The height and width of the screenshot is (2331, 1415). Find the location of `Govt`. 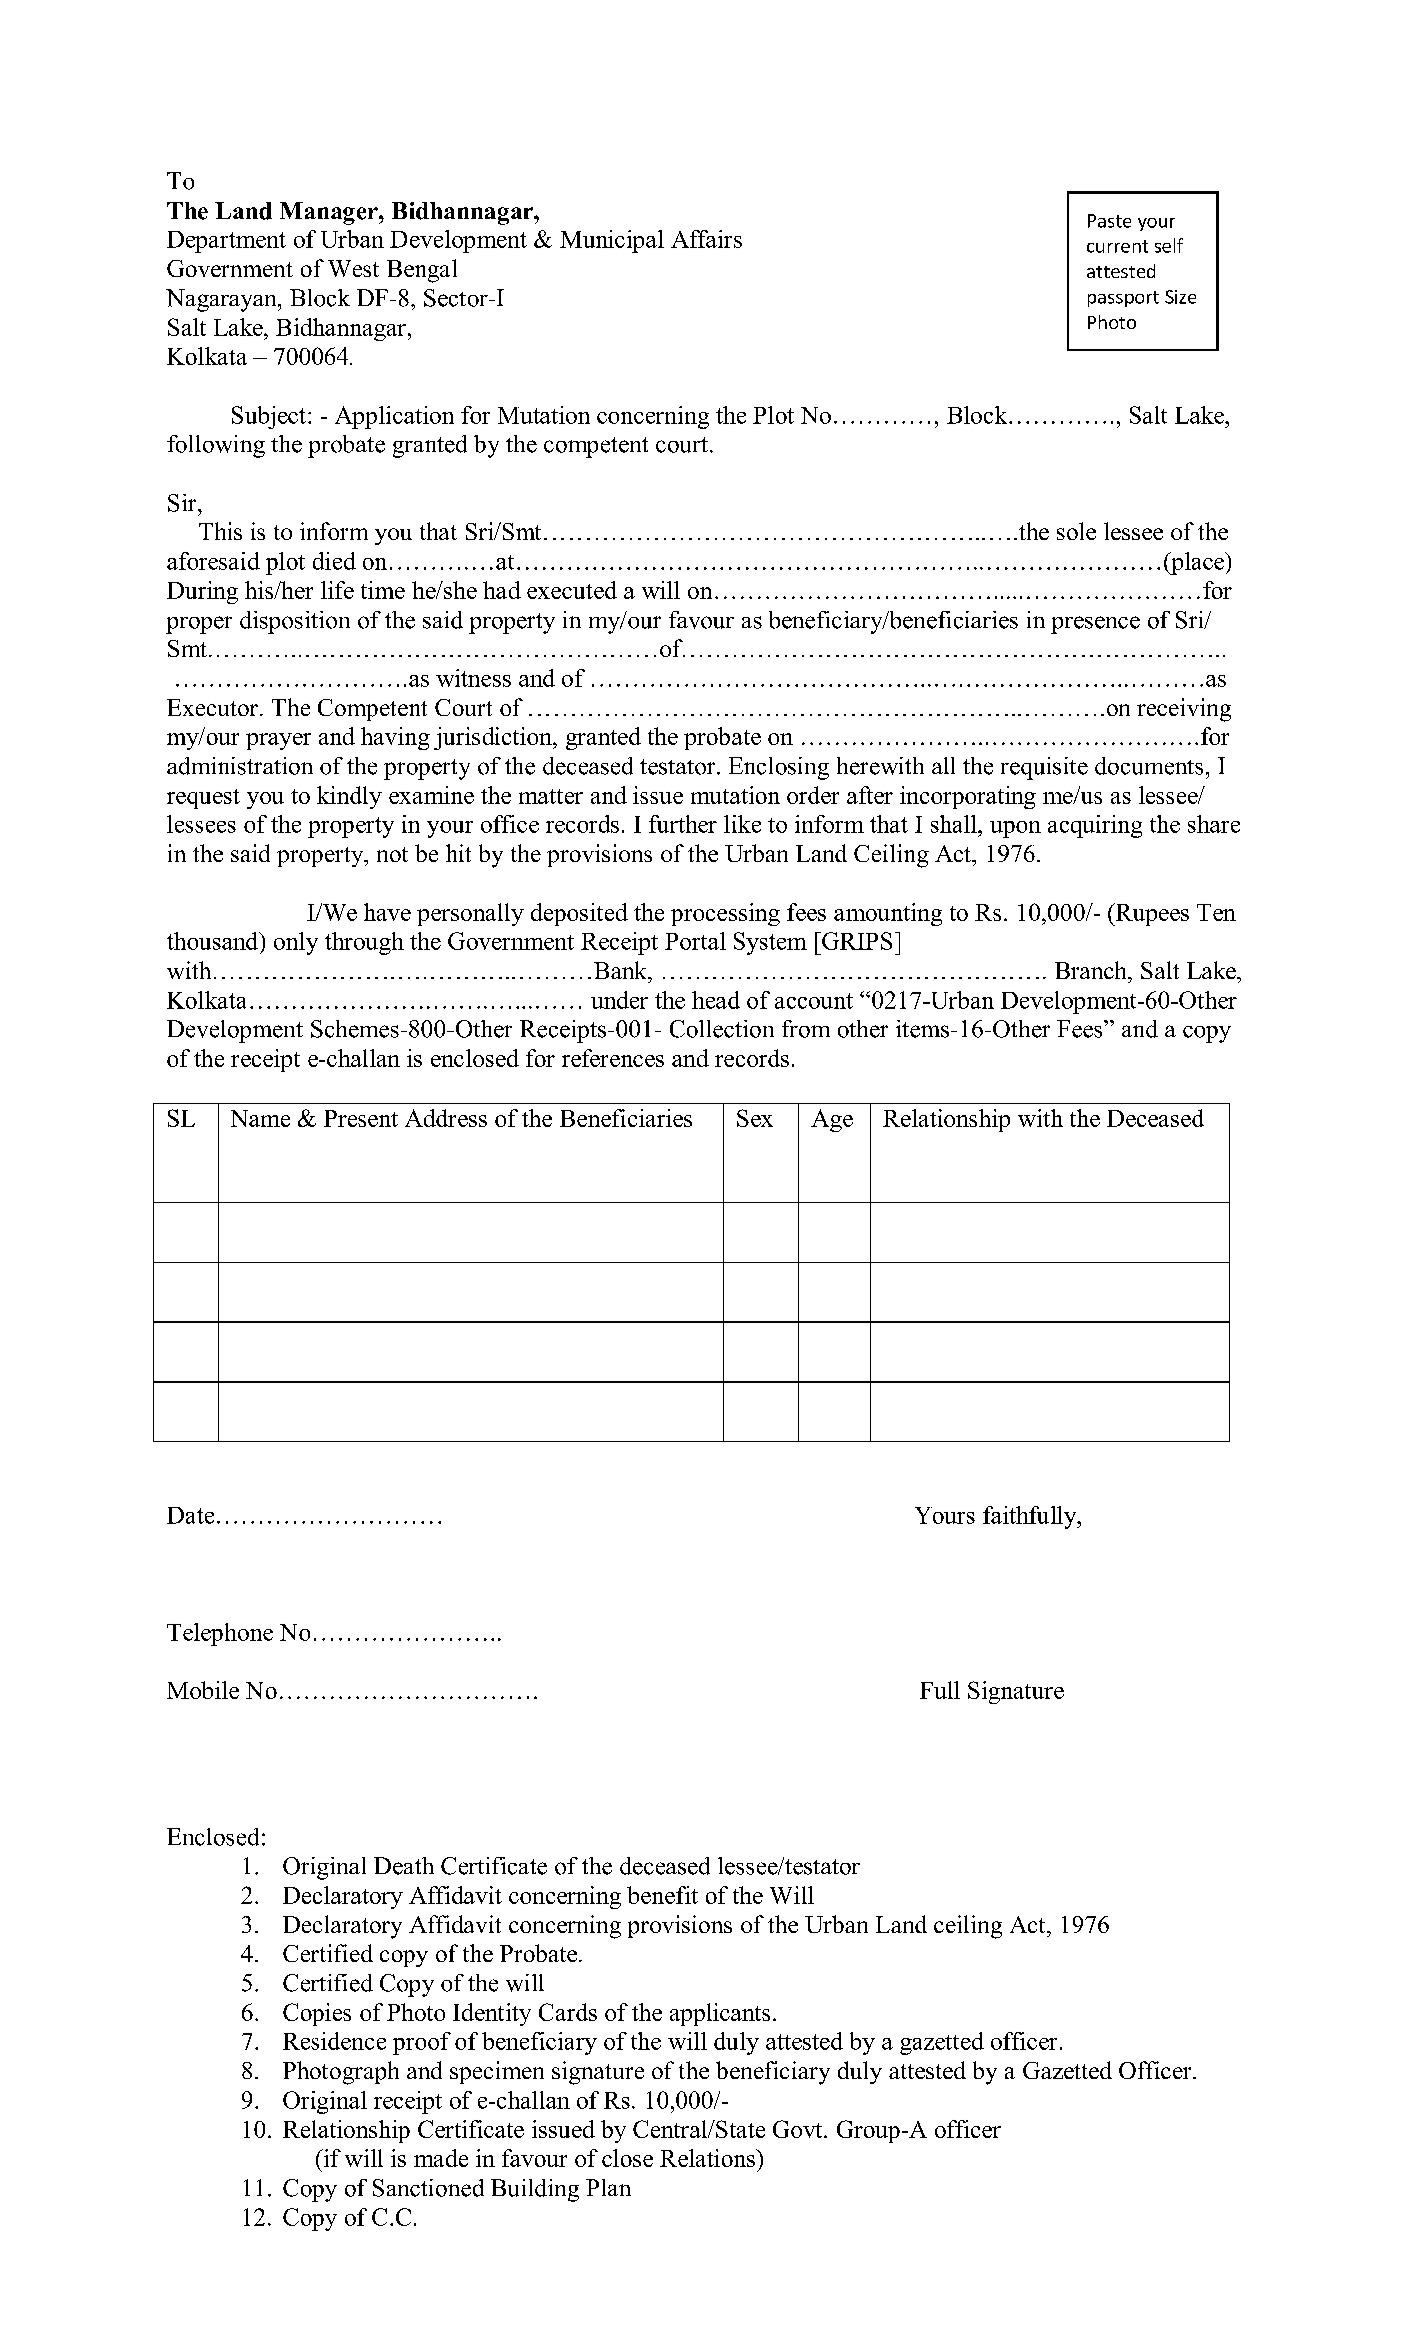

Govt is located at coordinates (799, 2129).
